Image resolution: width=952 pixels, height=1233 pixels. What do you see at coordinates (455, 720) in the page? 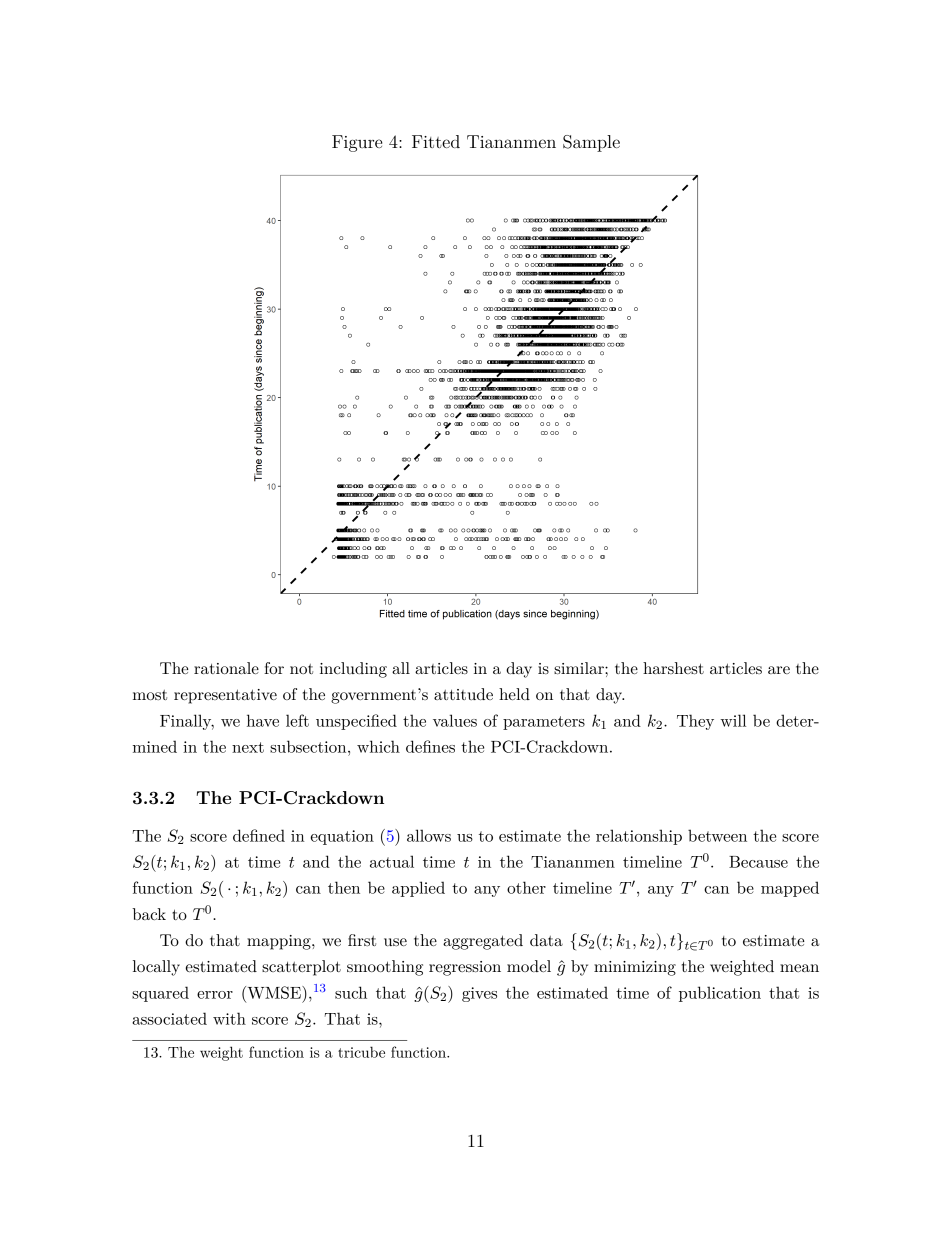
I see `values` at bounding box center [455, 720].
